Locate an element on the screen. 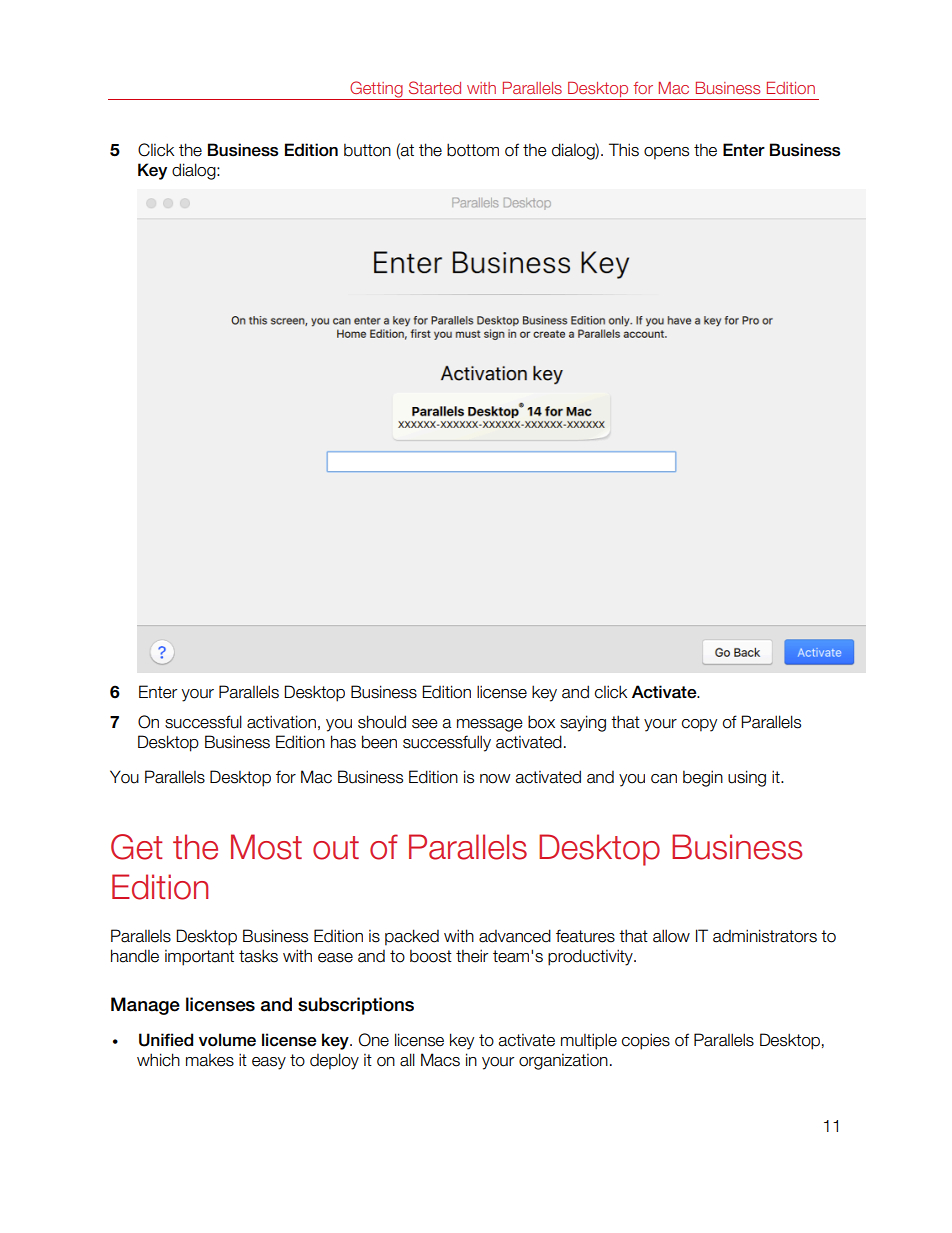 This screenshot has width=952, height=1233. Started is located at coordinates (435, 87).
